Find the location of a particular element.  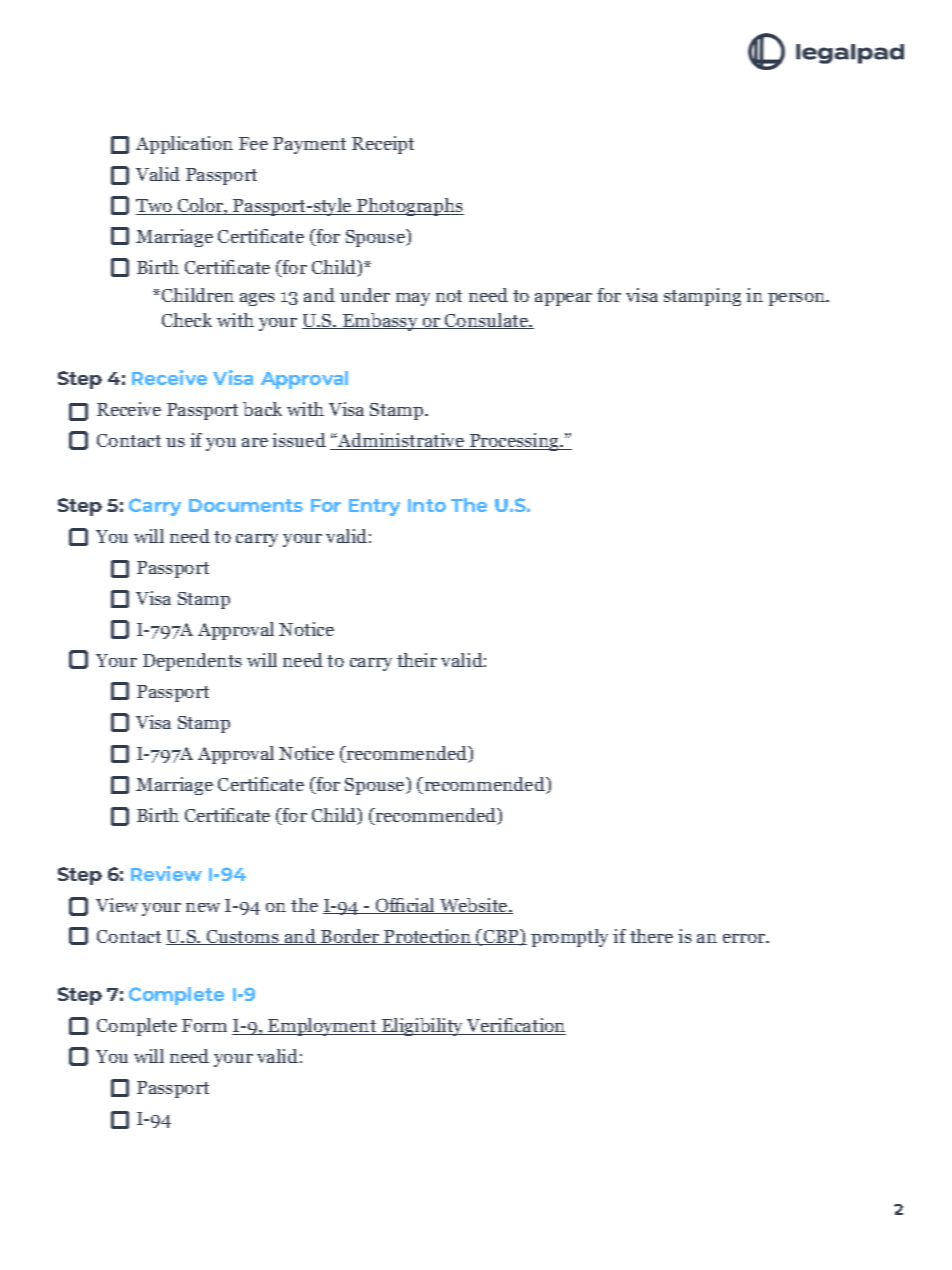

Consulate is located at coordinates (487, 321).
